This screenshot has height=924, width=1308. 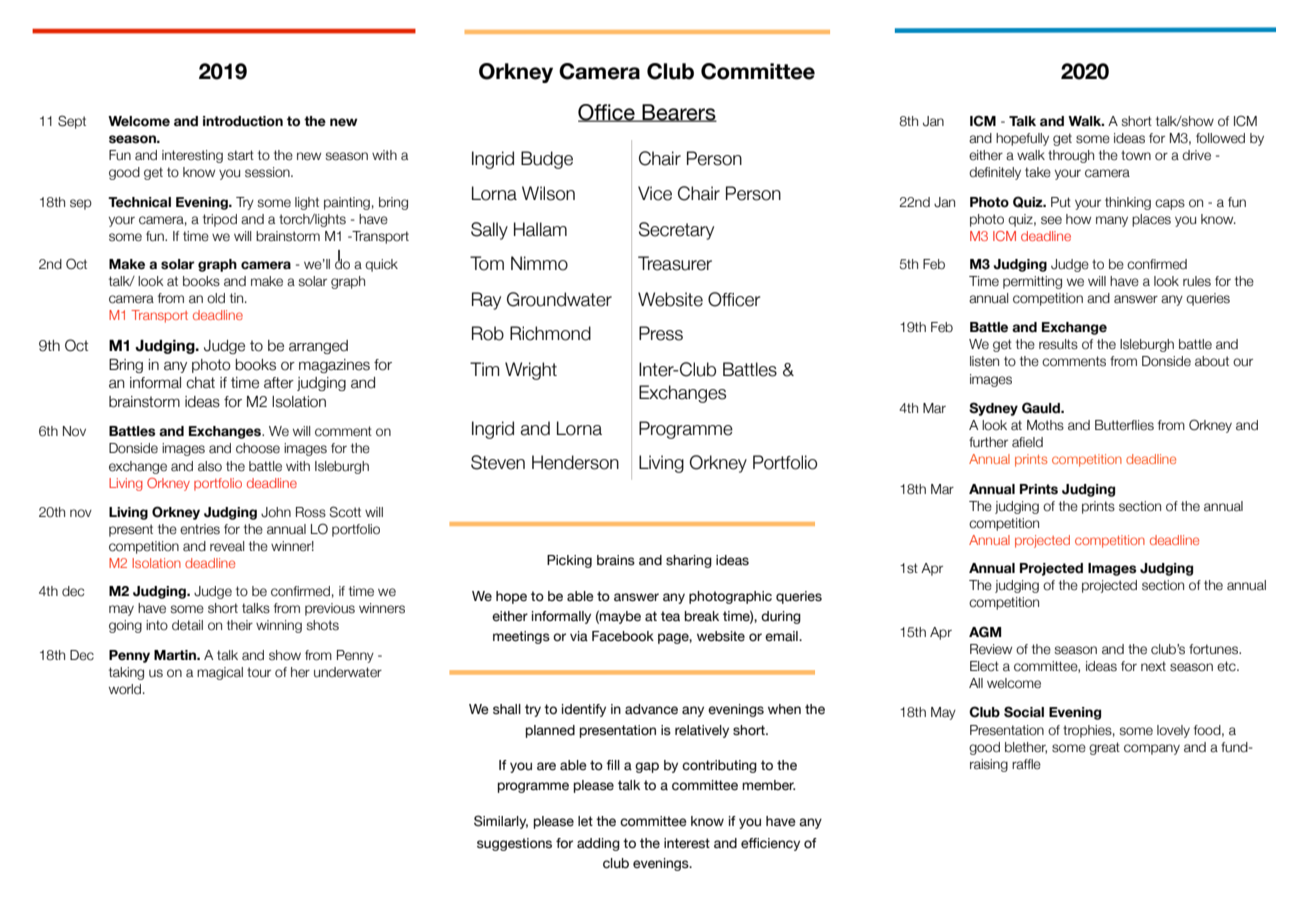 I want to click on also, so click(x=210, y=466).
